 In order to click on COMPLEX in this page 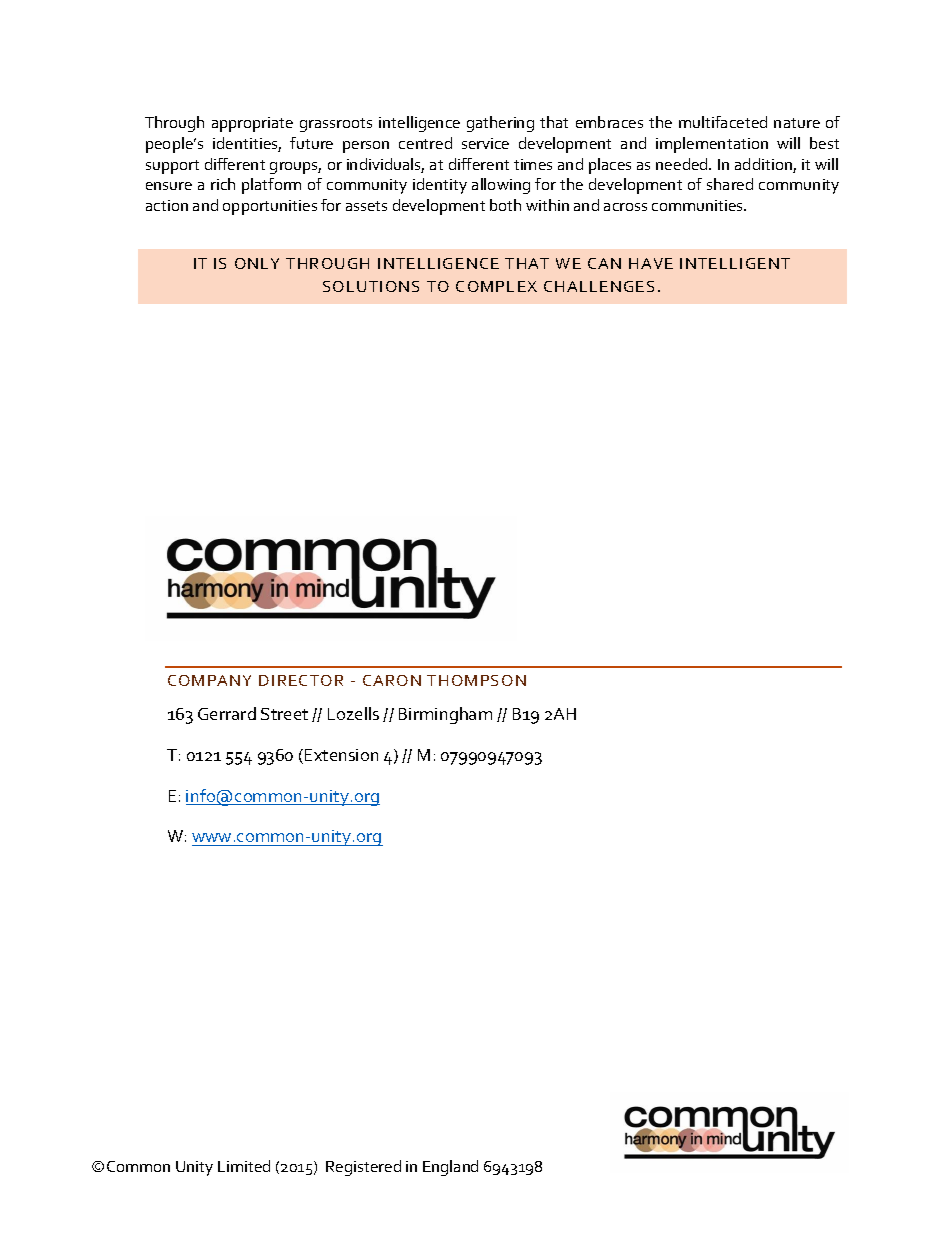, I will do `click(496, 286)`.
